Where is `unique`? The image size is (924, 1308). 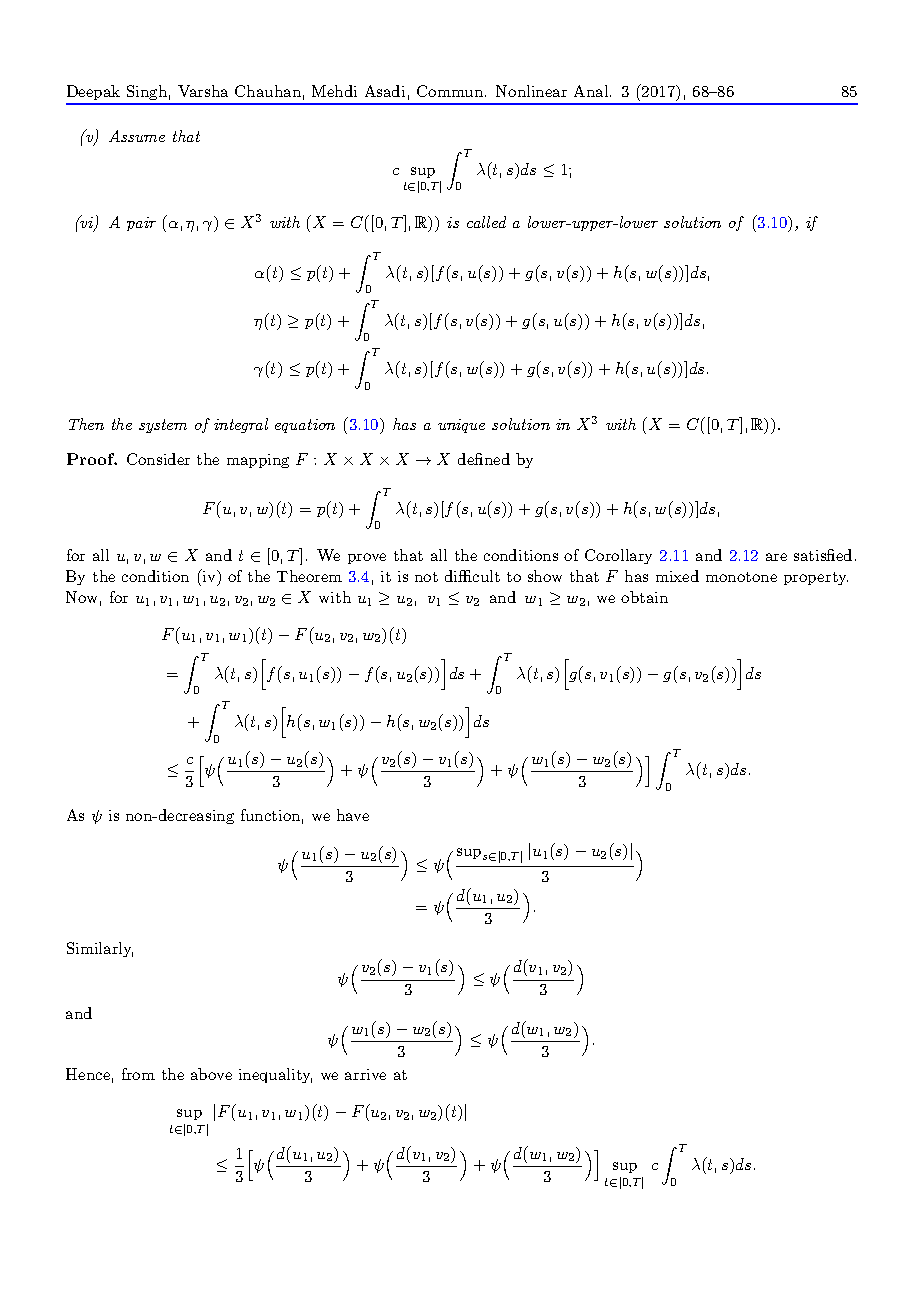 unique is located at coordinates (461, 426).
